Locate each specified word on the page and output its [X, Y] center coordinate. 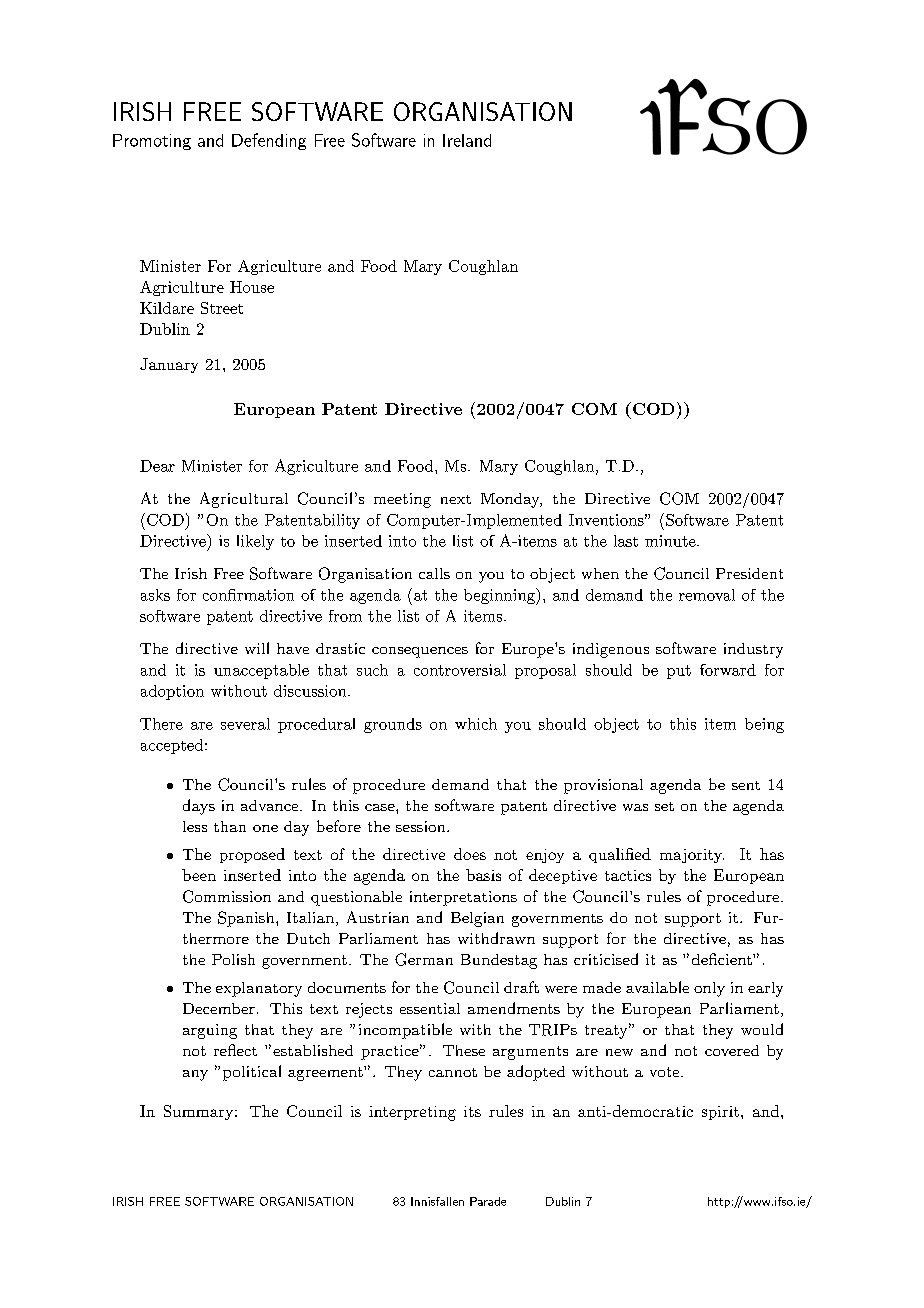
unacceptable [261, 671]
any [195, 1075]
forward [728, 670]
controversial [460, 670]
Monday [511, 500]
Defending [269, 141]
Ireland [467, 140]
